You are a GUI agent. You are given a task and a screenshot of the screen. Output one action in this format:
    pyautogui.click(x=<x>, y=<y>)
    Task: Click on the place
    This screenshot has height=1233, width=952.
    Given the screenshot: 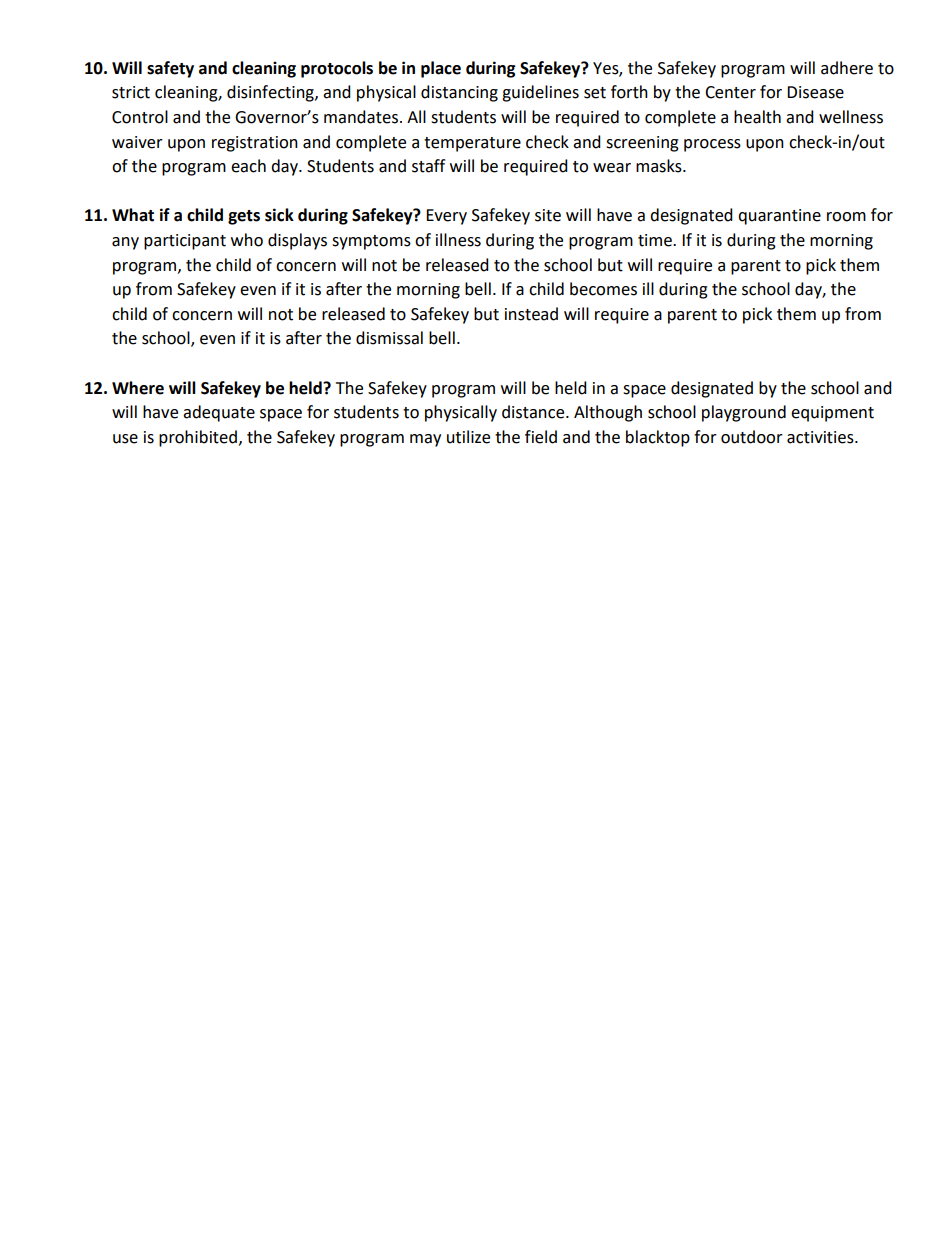 What is the action you would take?
    pyautogui.click(x=441, y=69)
